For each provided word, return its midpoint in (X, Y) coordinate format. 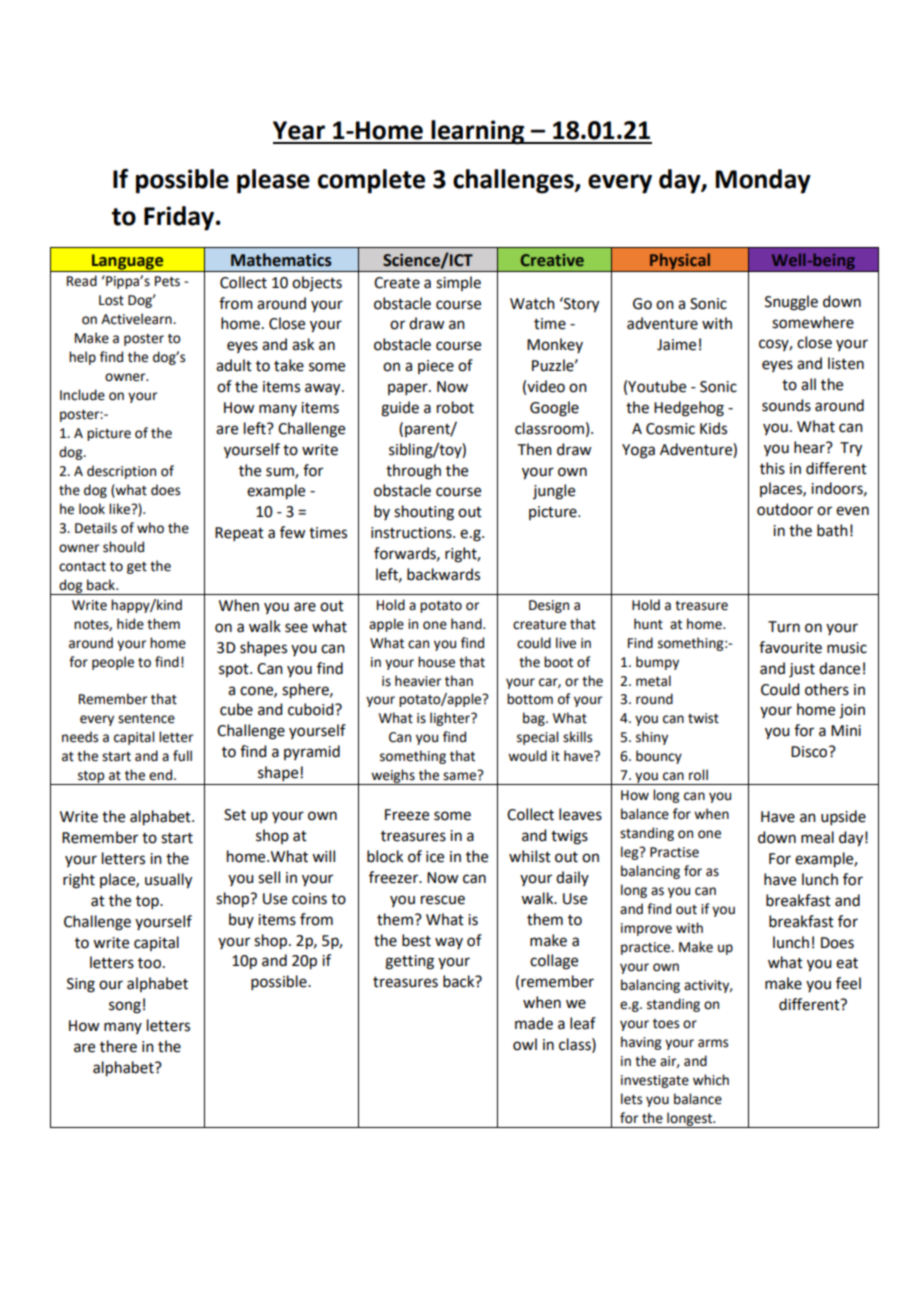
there (118, 1046)
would (527, 756)
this (772, 468)
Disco (810, 752)
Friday (180, 218)
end (162, 775)
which (711, 1080)
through (413, 472)
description (121, 472)
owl (525, 1044)
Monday (763, 181)
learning (478, 132)
